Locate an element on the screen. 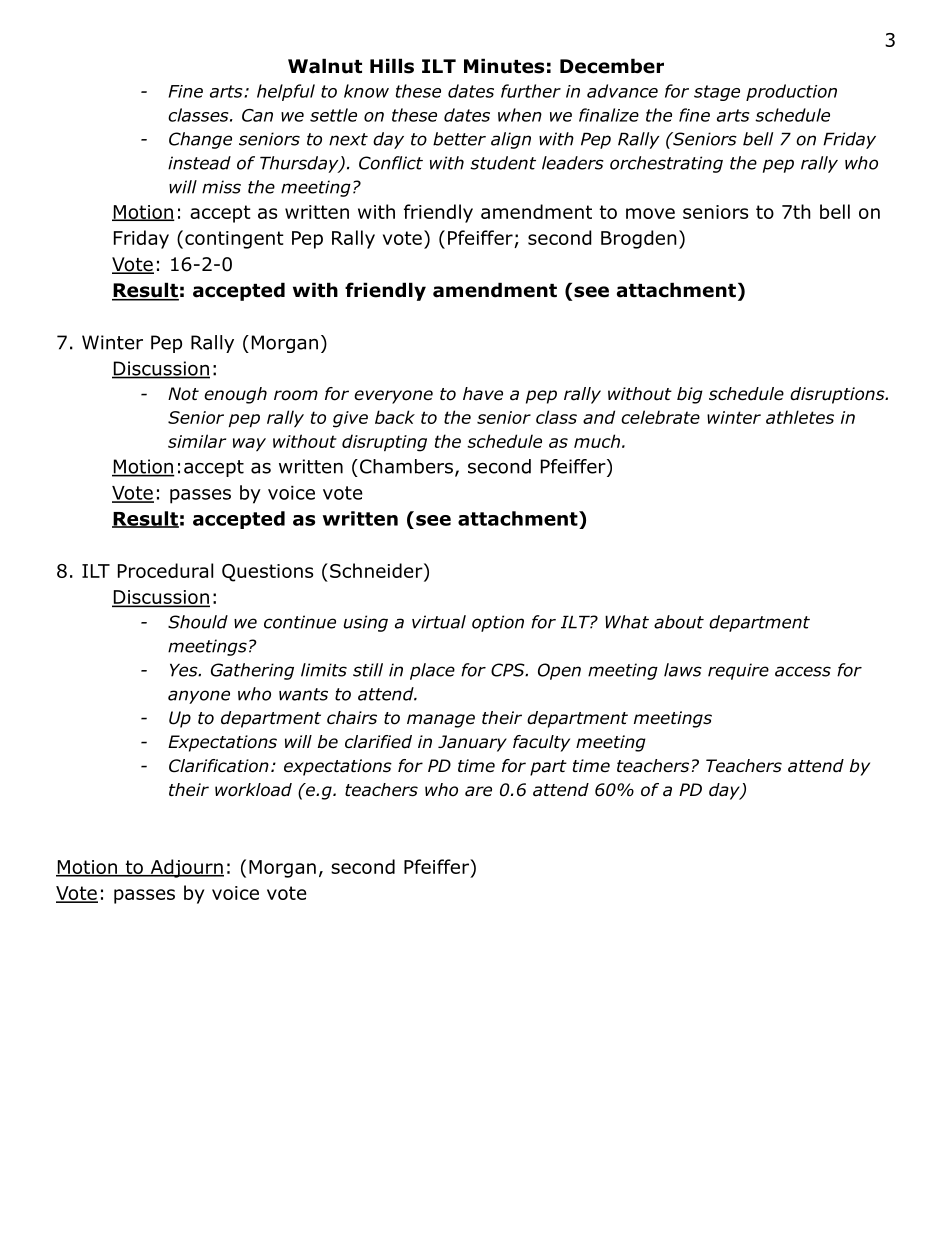 The width and height of the screenshot is (952, 1233). Clarification is located at coordinates (219, 766).
